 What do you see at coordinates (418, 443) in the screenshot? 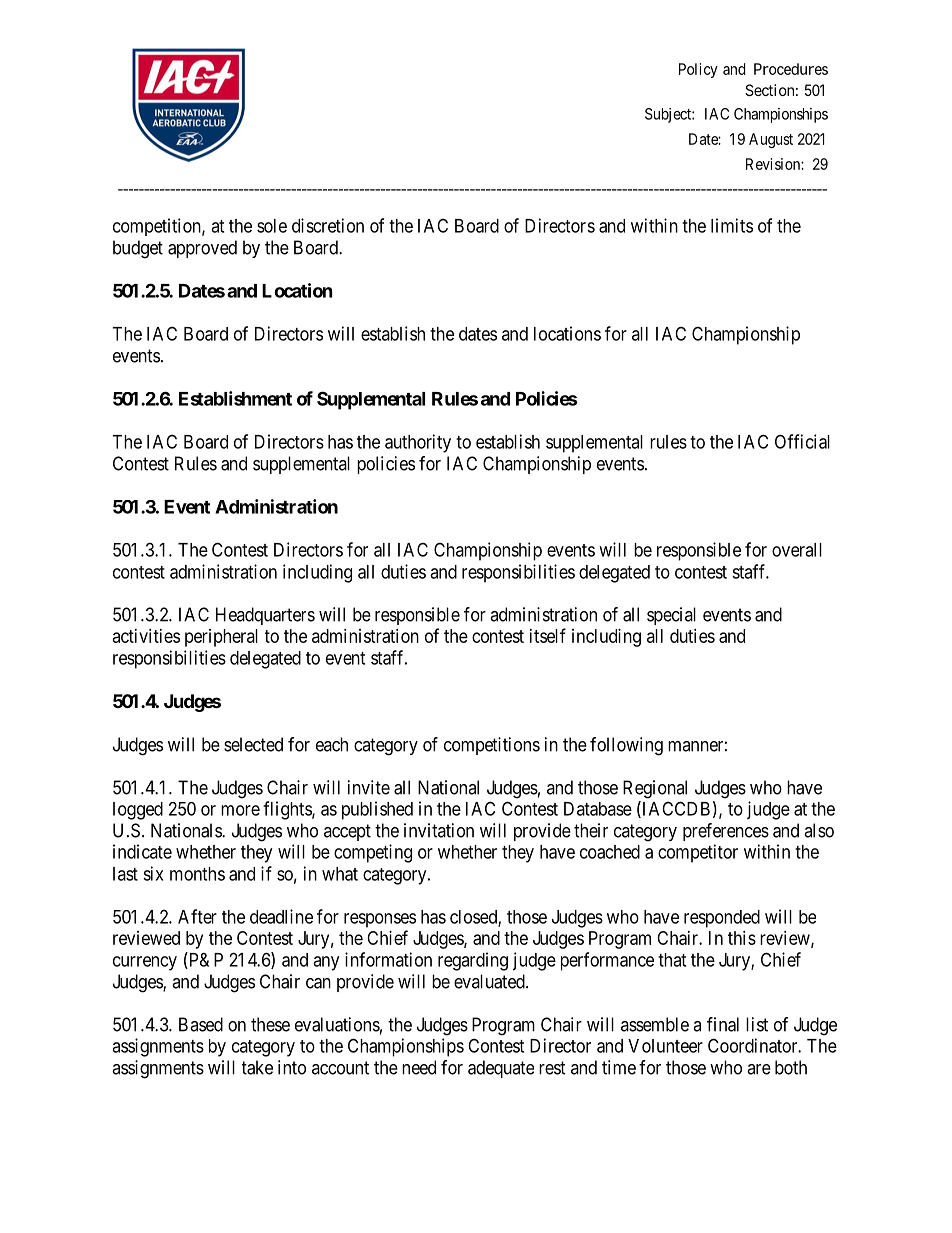
I see `authority` at bounding box center [418, 443].
